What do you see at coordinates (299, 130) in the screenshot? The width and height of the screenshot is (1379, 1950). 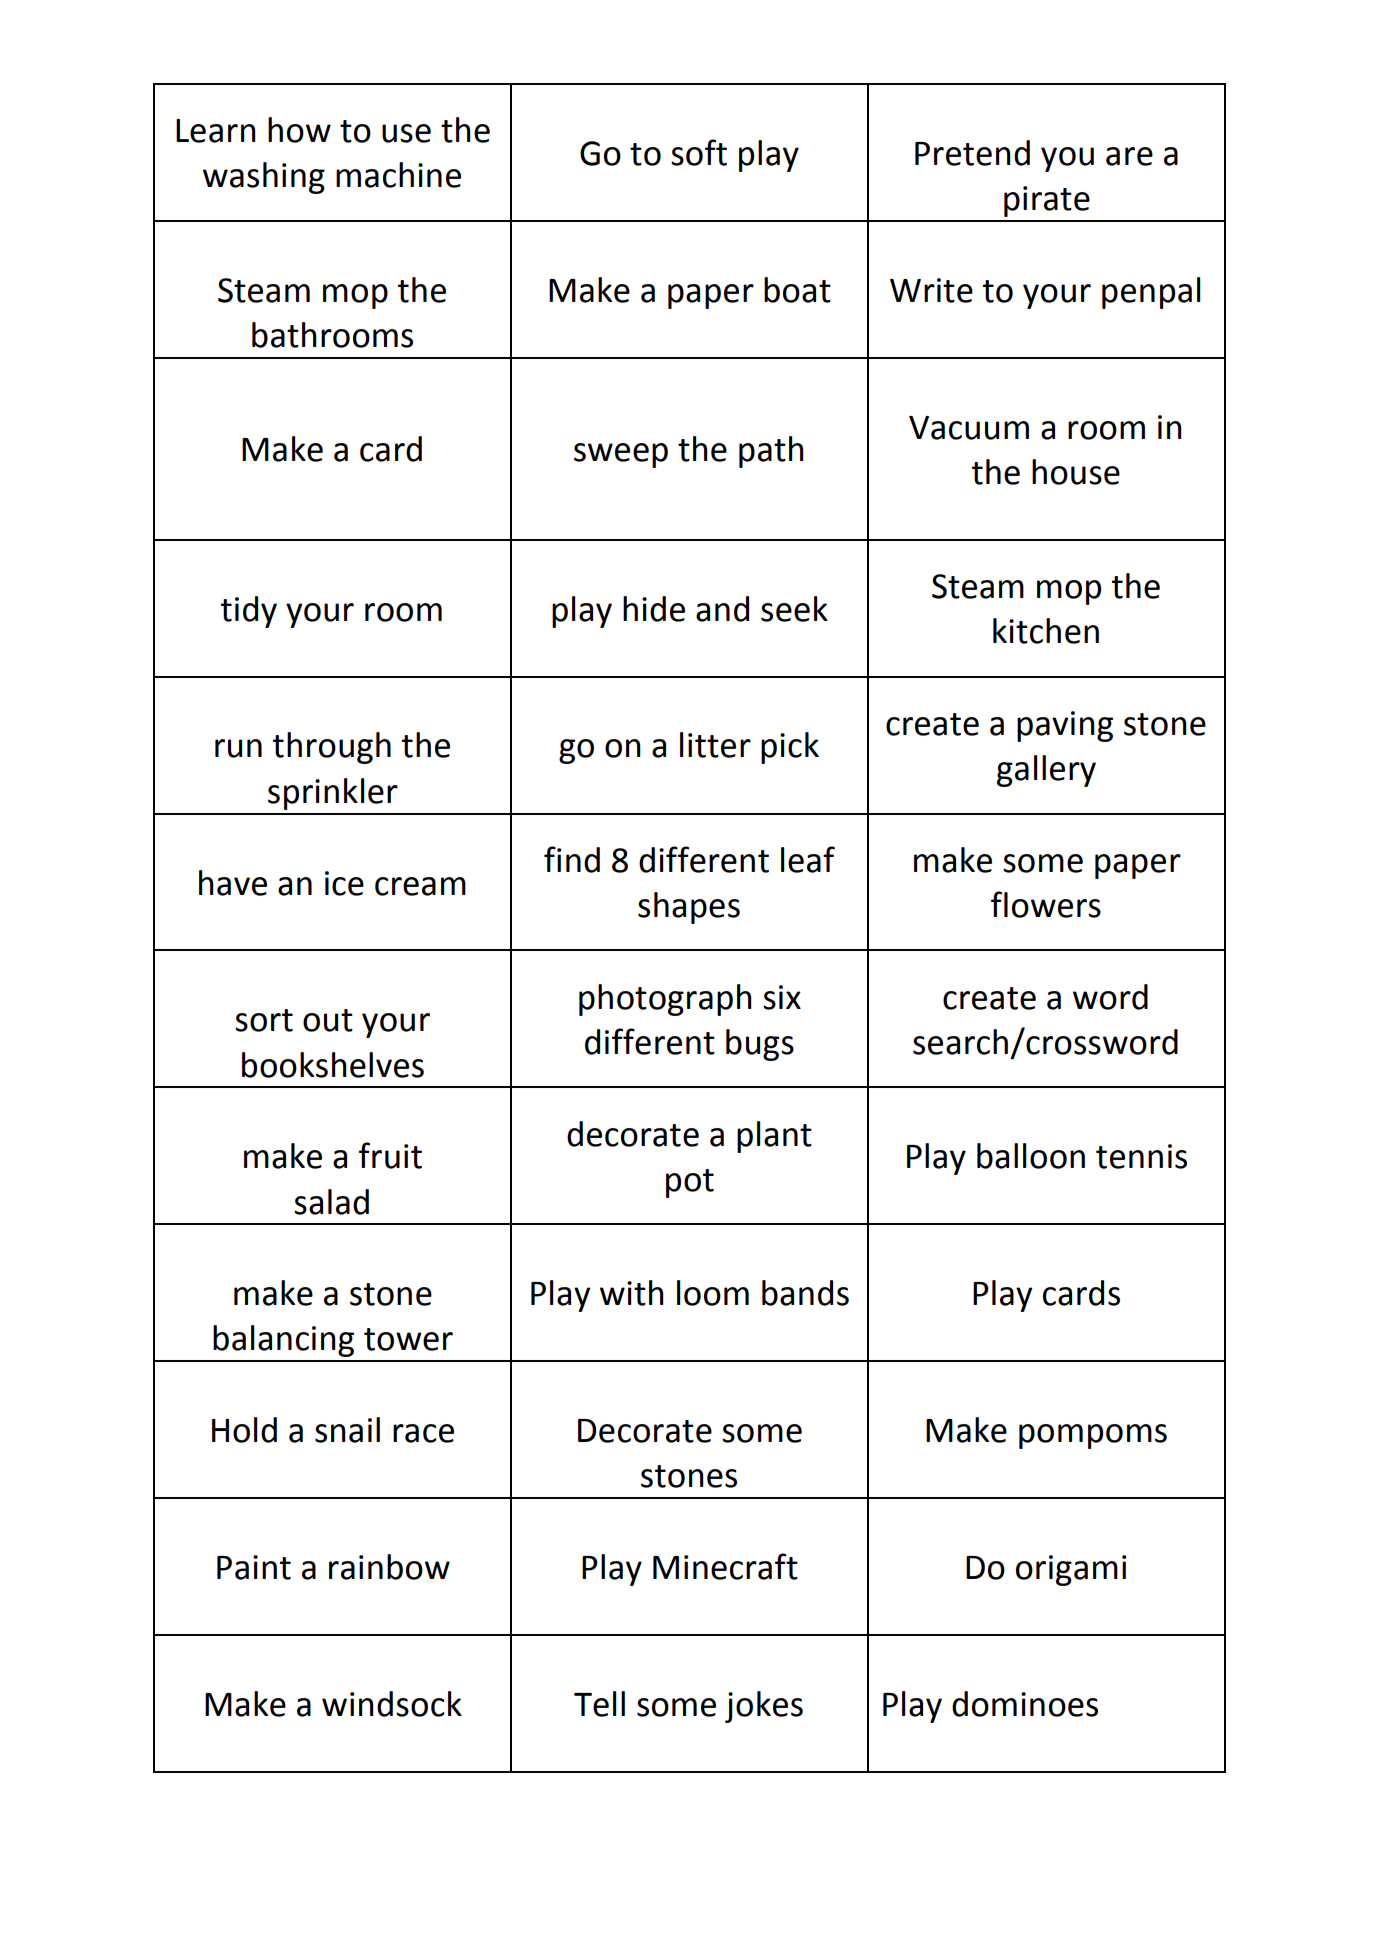 I see `how` at bounding box center [299, 130].
